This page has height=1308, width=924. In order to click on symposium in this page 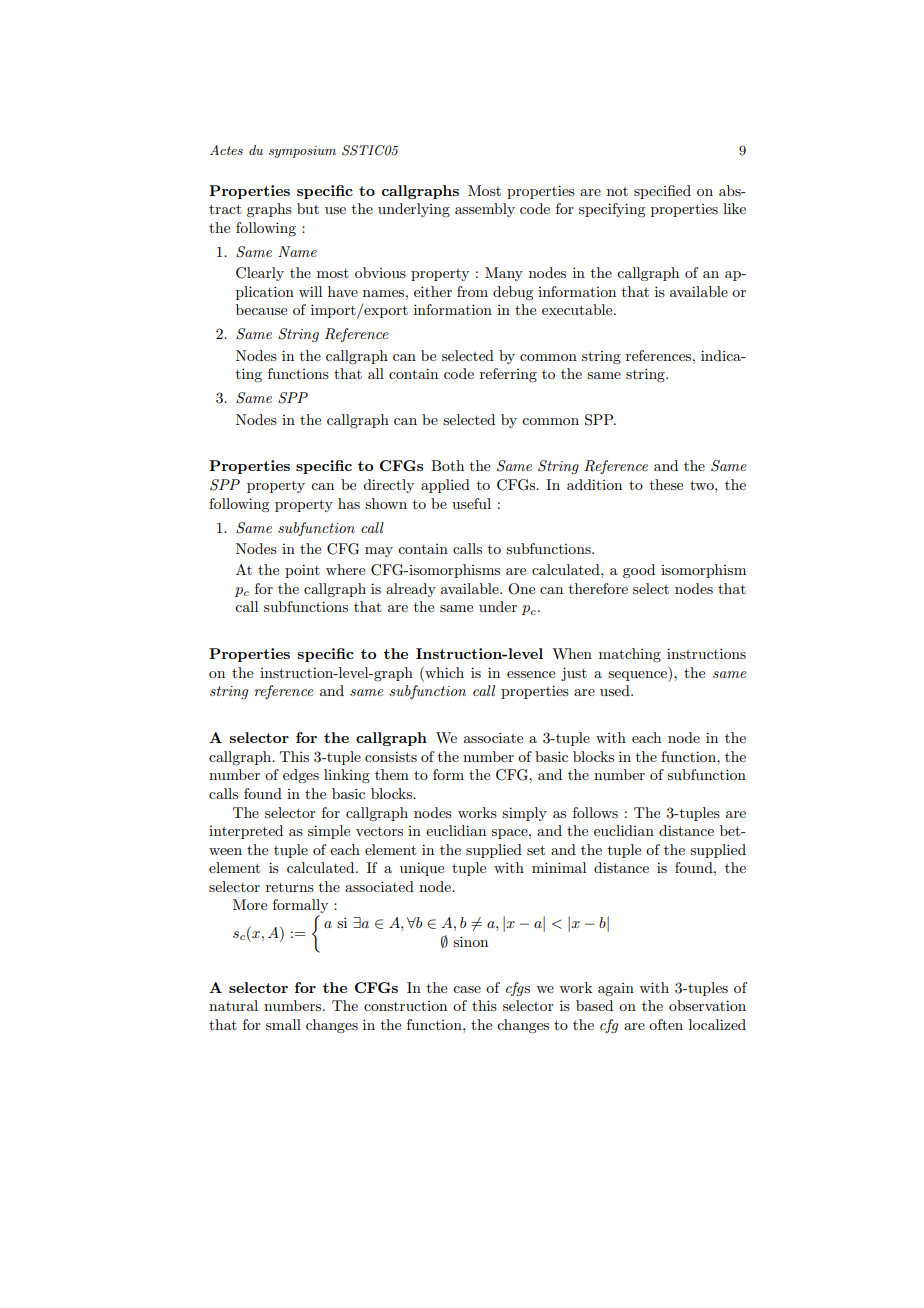, I will do `click(302, 152)`.
